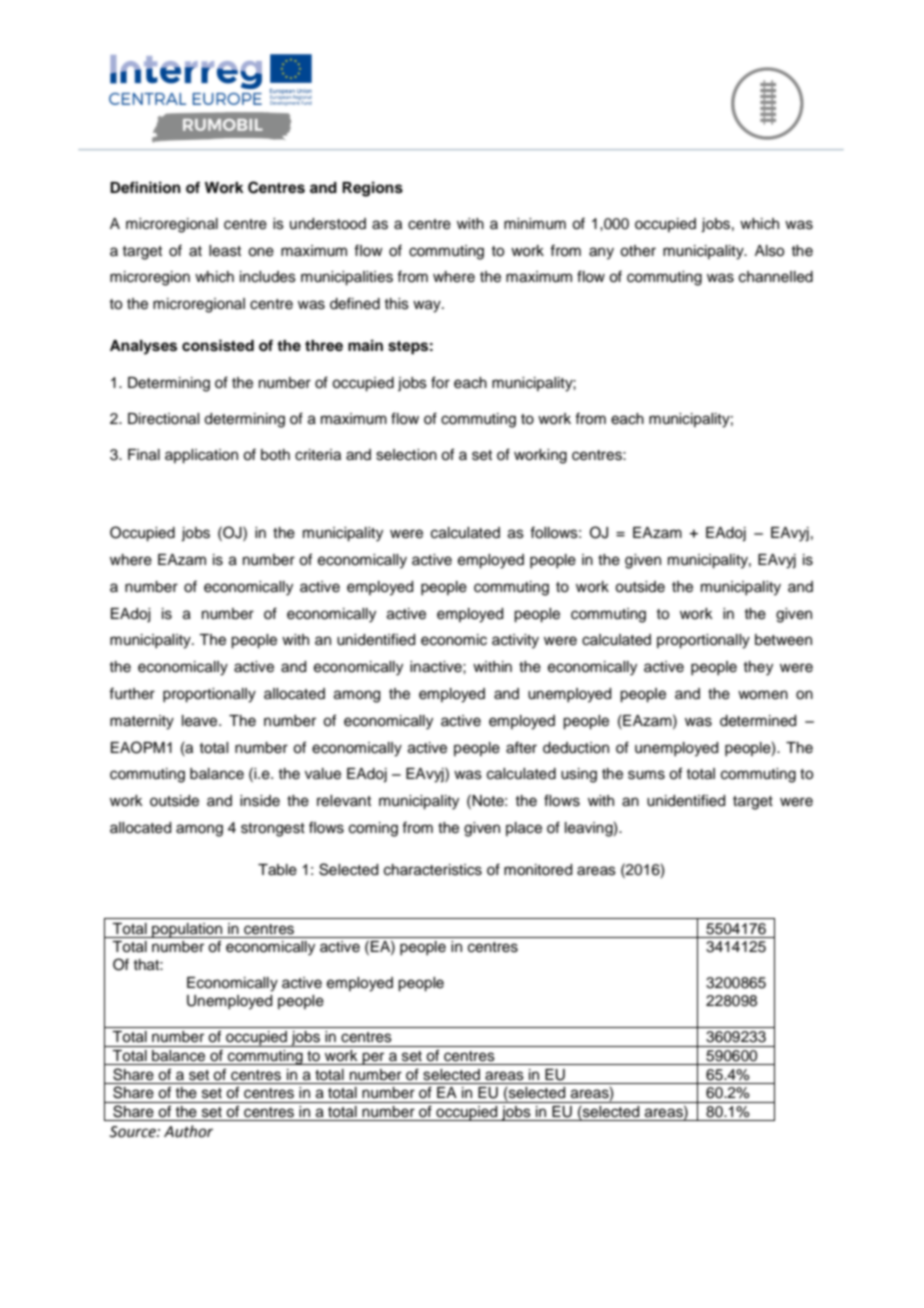  I want to click on minimum, so click(535, 224).
